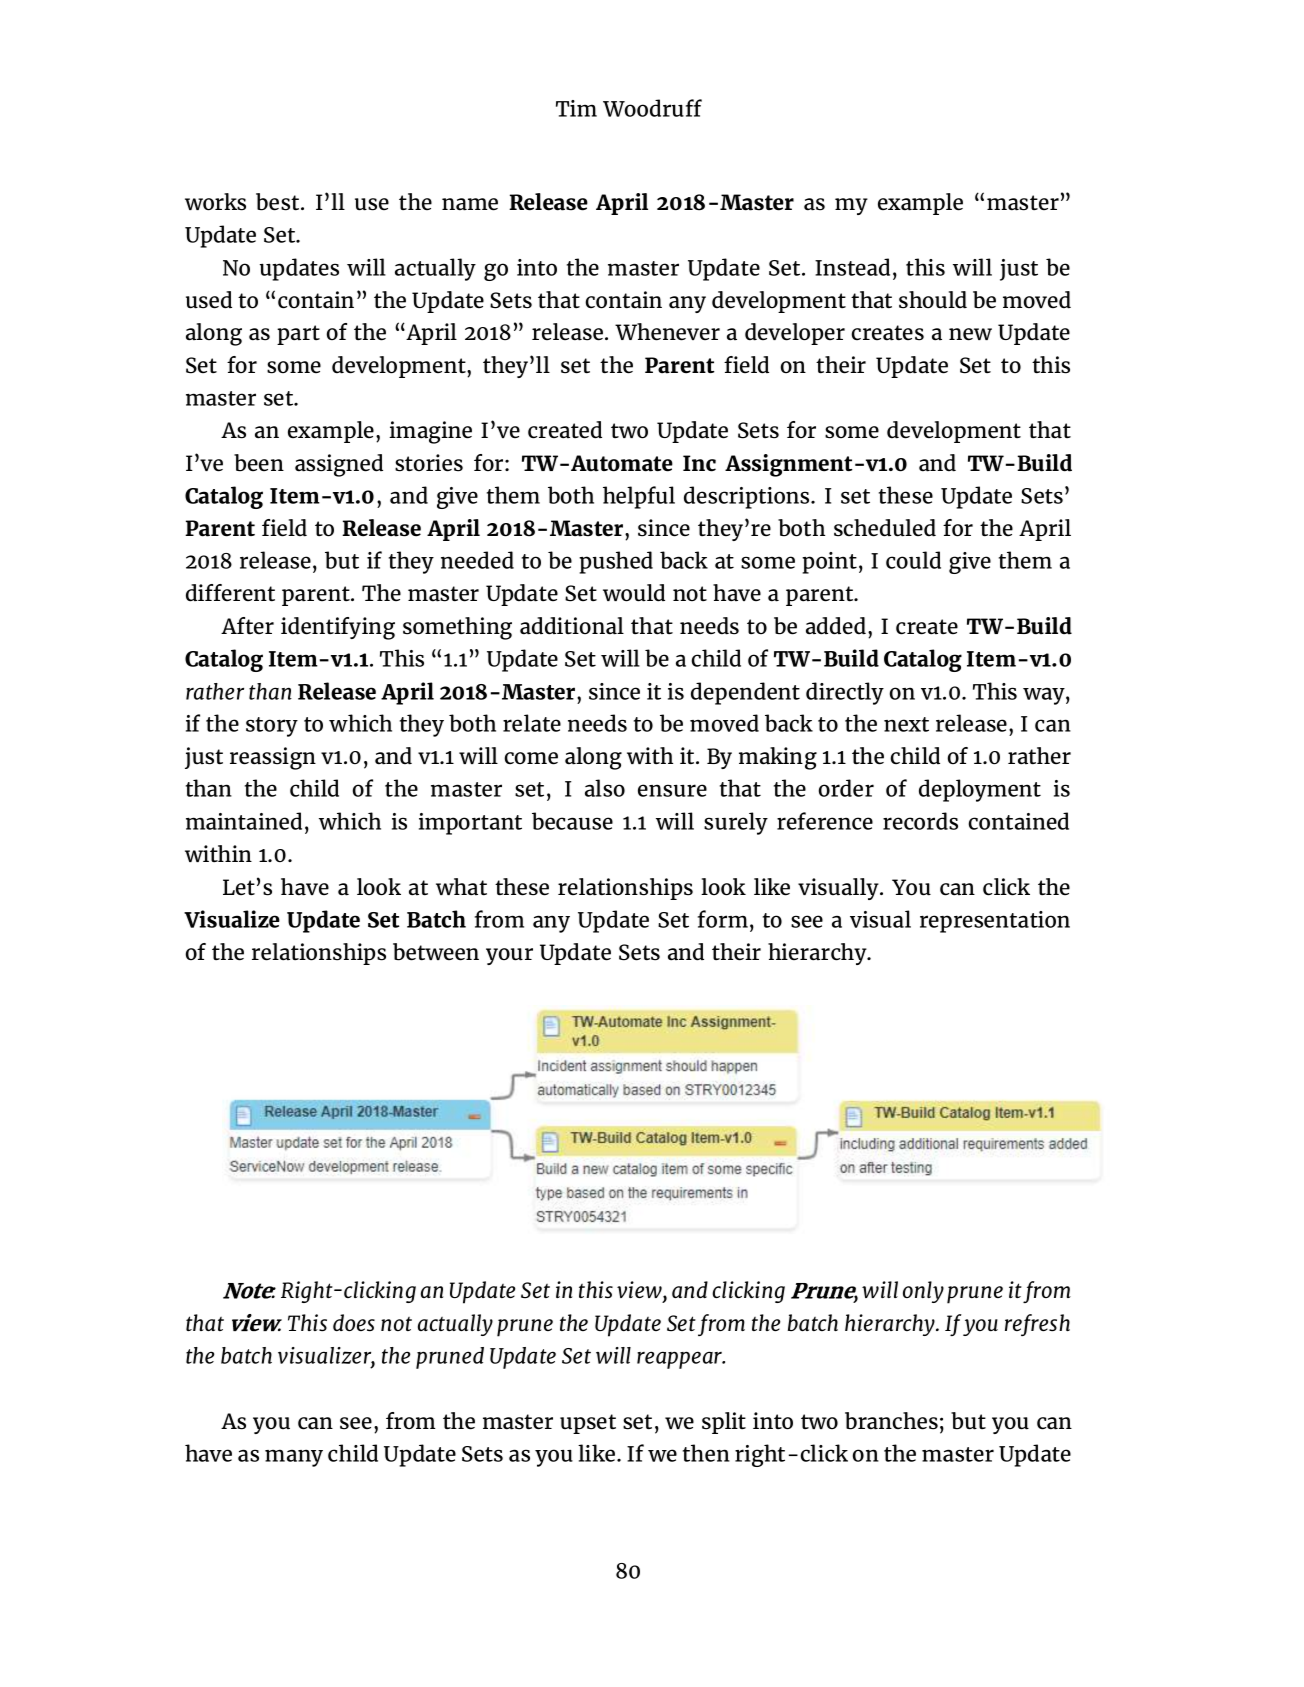 This document has width=1304, height=1687. What do you see at coordinates (572, 626) in the document?
I see `additional` at bounding box center [572, 626].
